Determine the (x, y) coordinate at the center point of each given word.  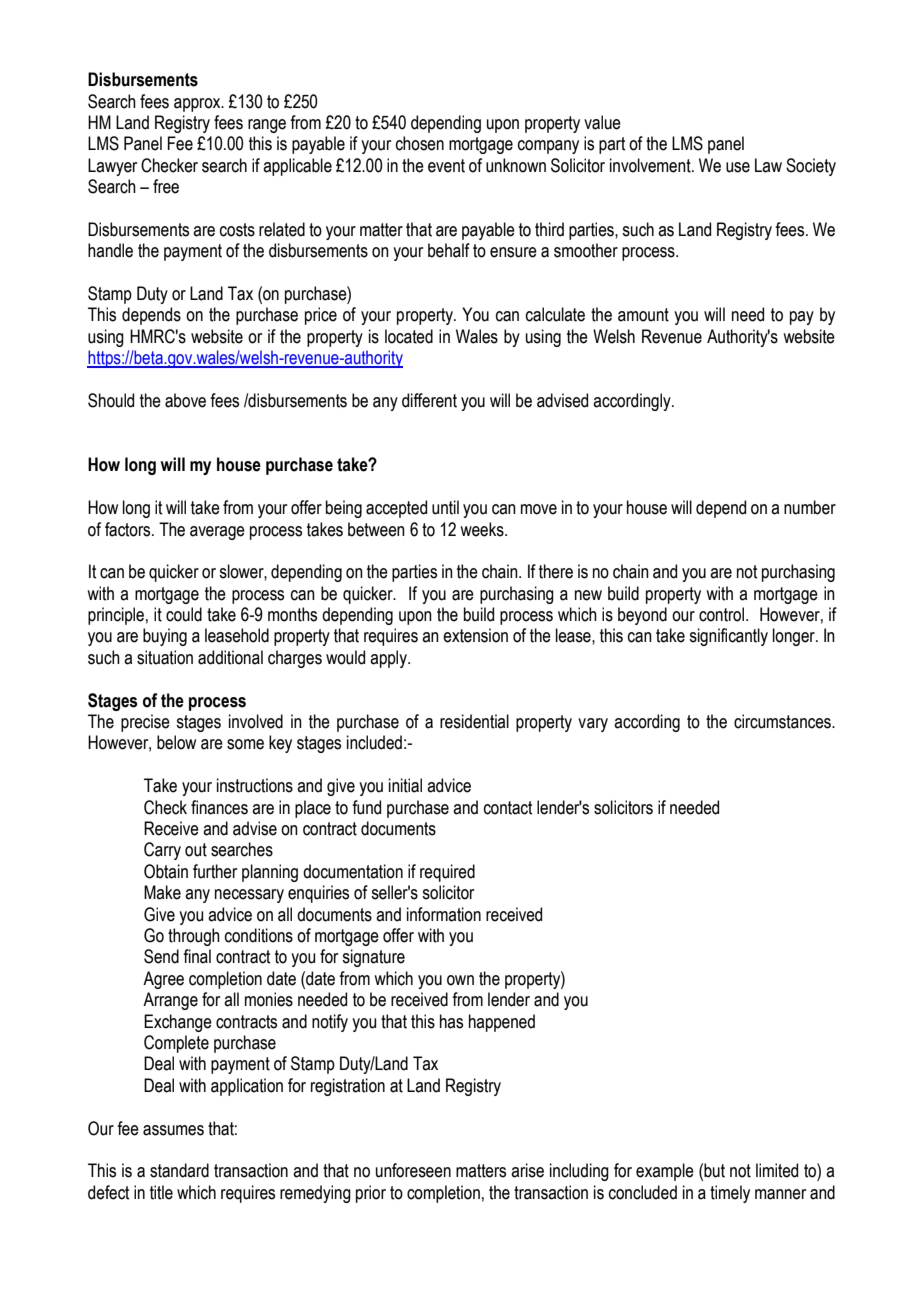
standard (179, 1170)
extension (475, 635)
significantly (728, 637)
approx (198, 105)
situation (165, 657)
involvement (651, 165)
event (446, 166)
